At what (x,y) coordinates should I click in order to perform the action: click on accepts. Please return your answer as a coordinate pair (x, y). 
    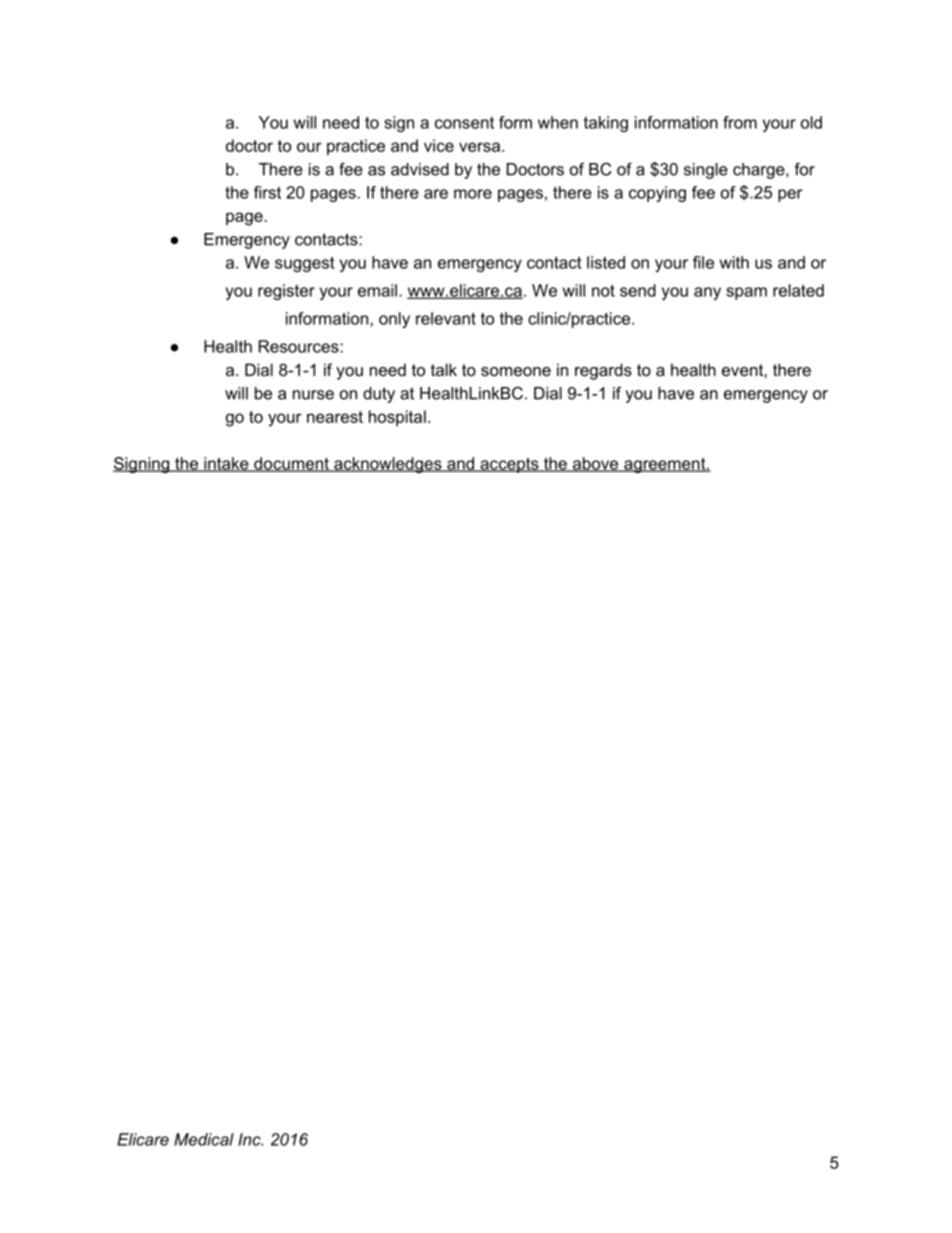
    Looking at the image, I should click on (509, 465).
